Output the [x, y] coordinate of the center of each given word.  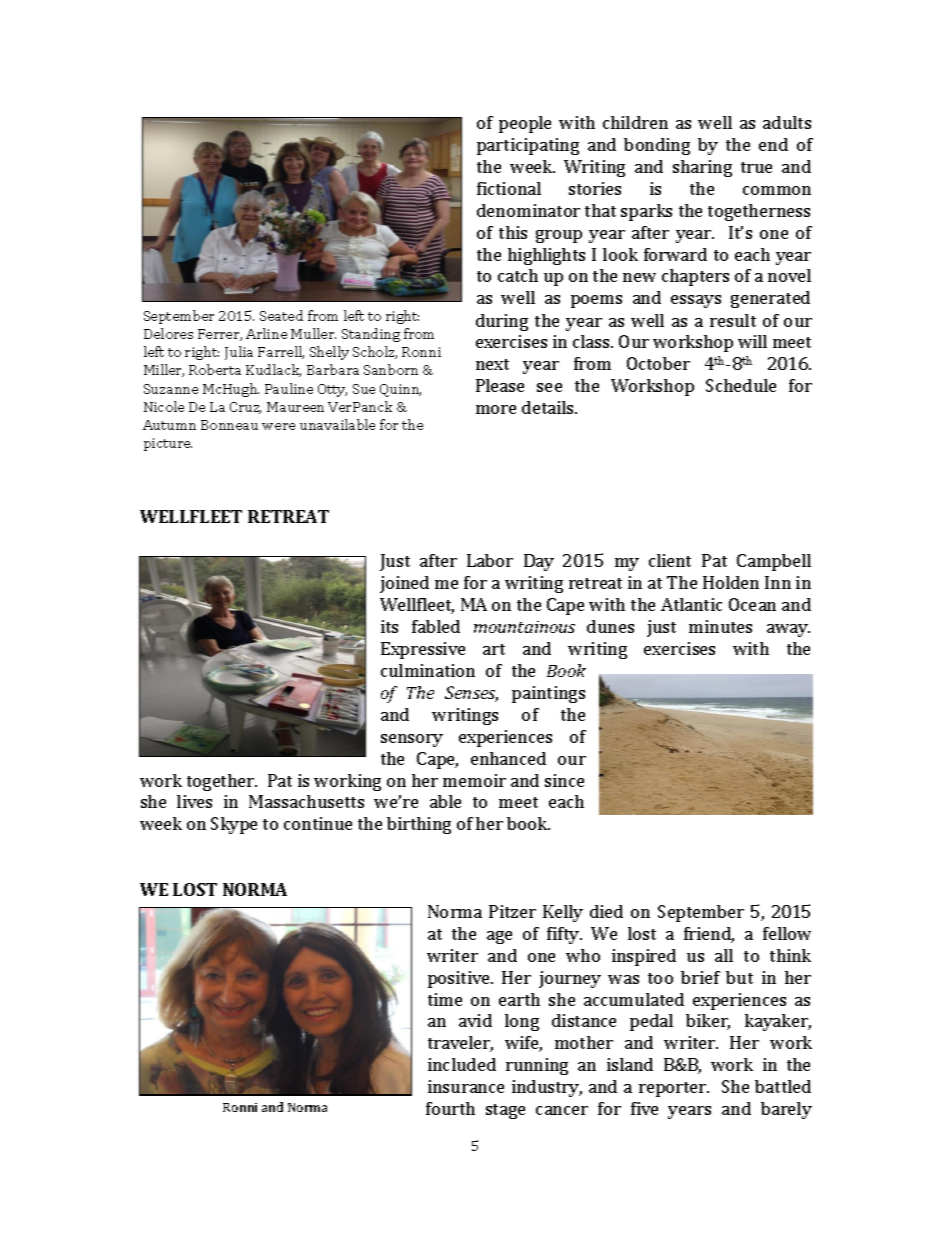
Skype [234, 825]
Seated [281, 315]
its [389, 626]
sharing [702, 168]
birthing [419, 825]
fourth [450, 1108]
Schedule [741, 385]
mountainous [524, 627]
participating [528, 146]
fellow [787, 933]
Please [500, 385]
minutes [720, 626]
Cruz [245, 408]
